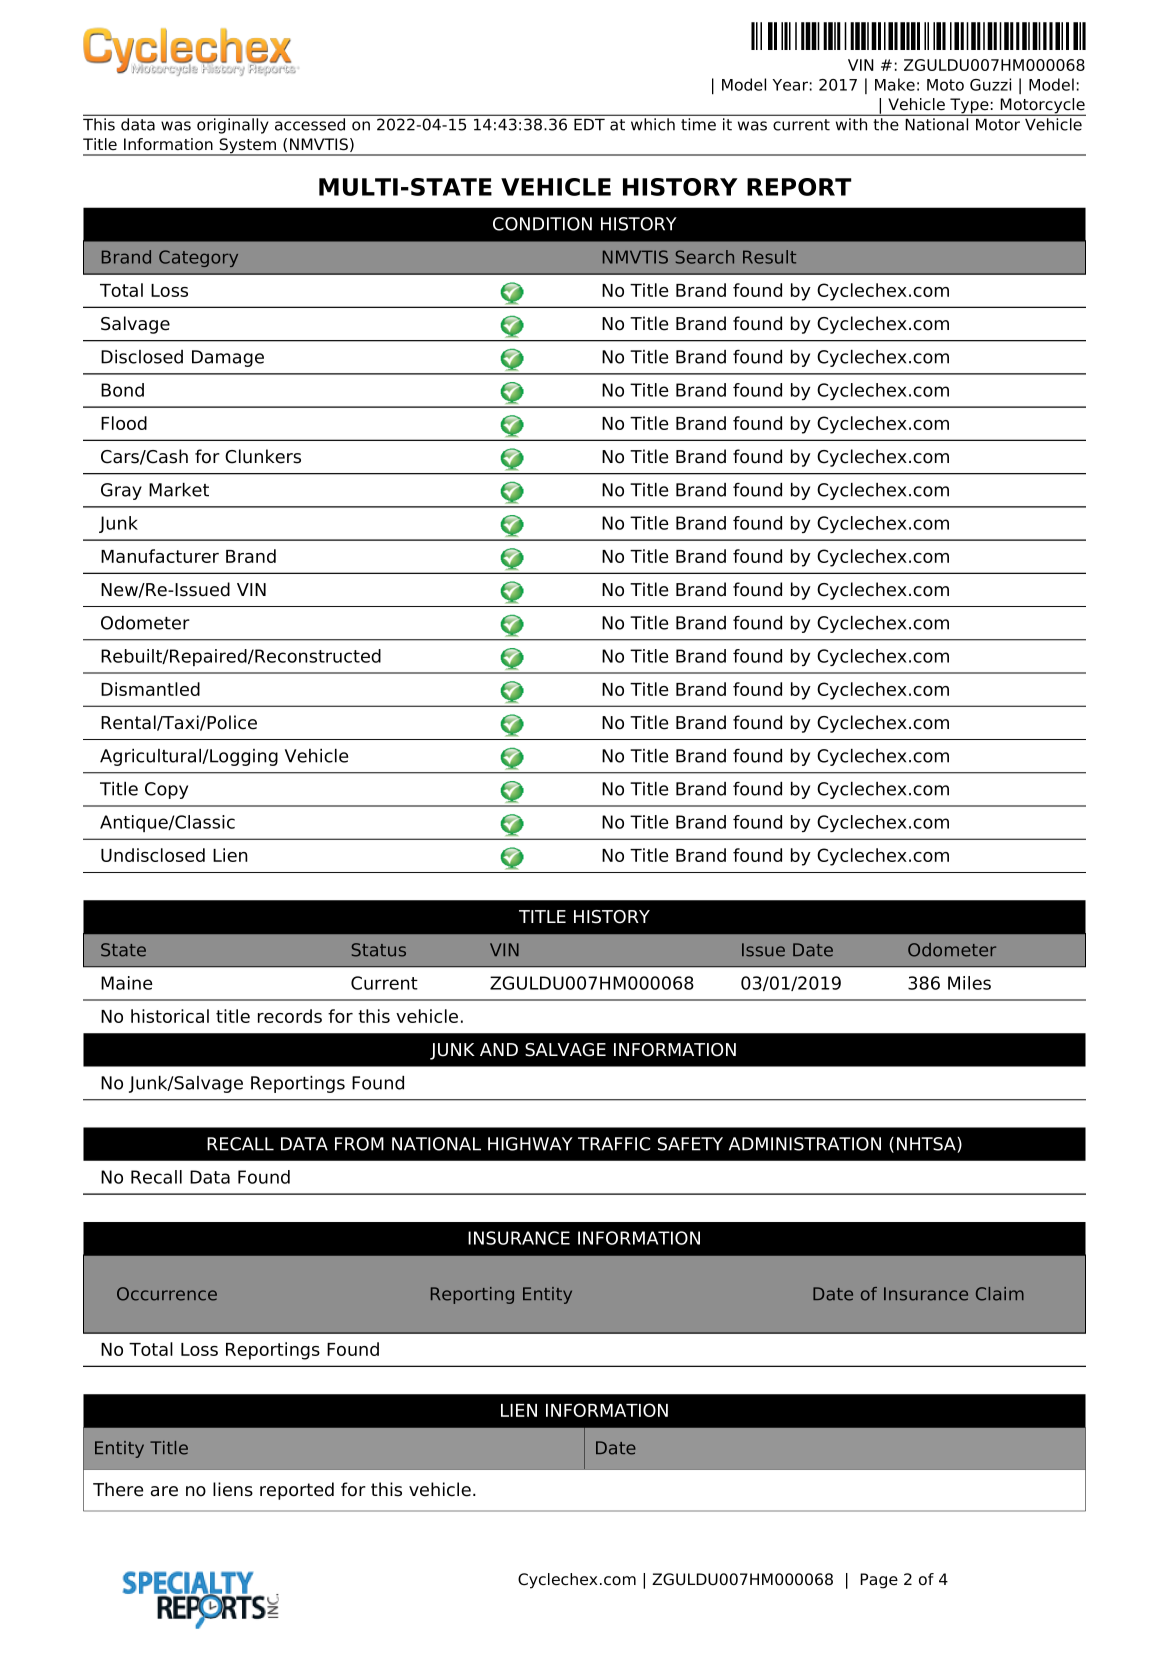 The image size is (1169, 1654). What do you see at coordinates (969, 983) in the screenshot?
I see `Miles` at bounding box center [969, 983].
